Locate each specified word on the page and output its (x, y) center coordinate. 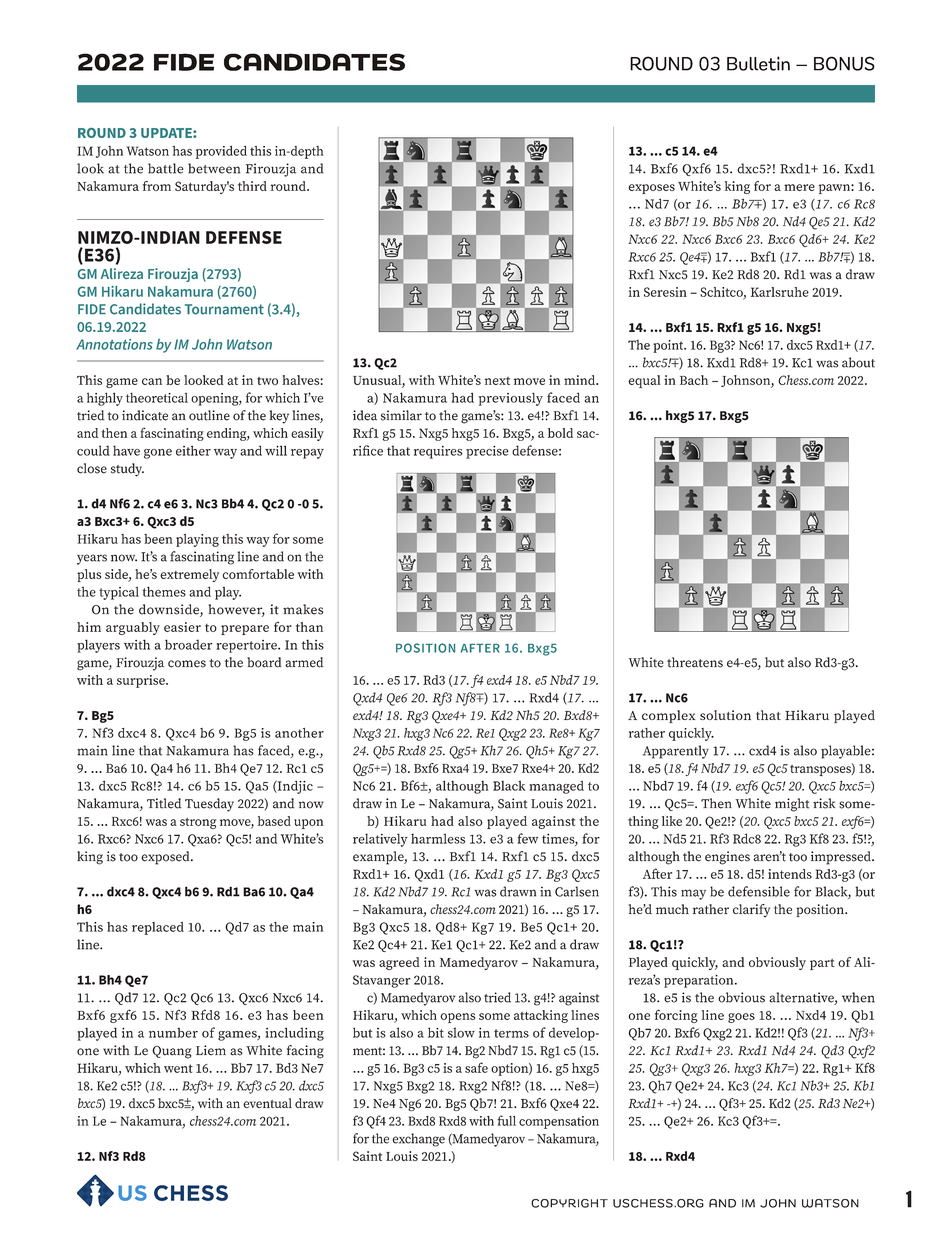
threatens (695, 662)
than (309, 627)
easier (182, 627)
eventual (267, 1103)
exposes (651, 189)
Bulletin (758, 63)
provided (221, 152)
